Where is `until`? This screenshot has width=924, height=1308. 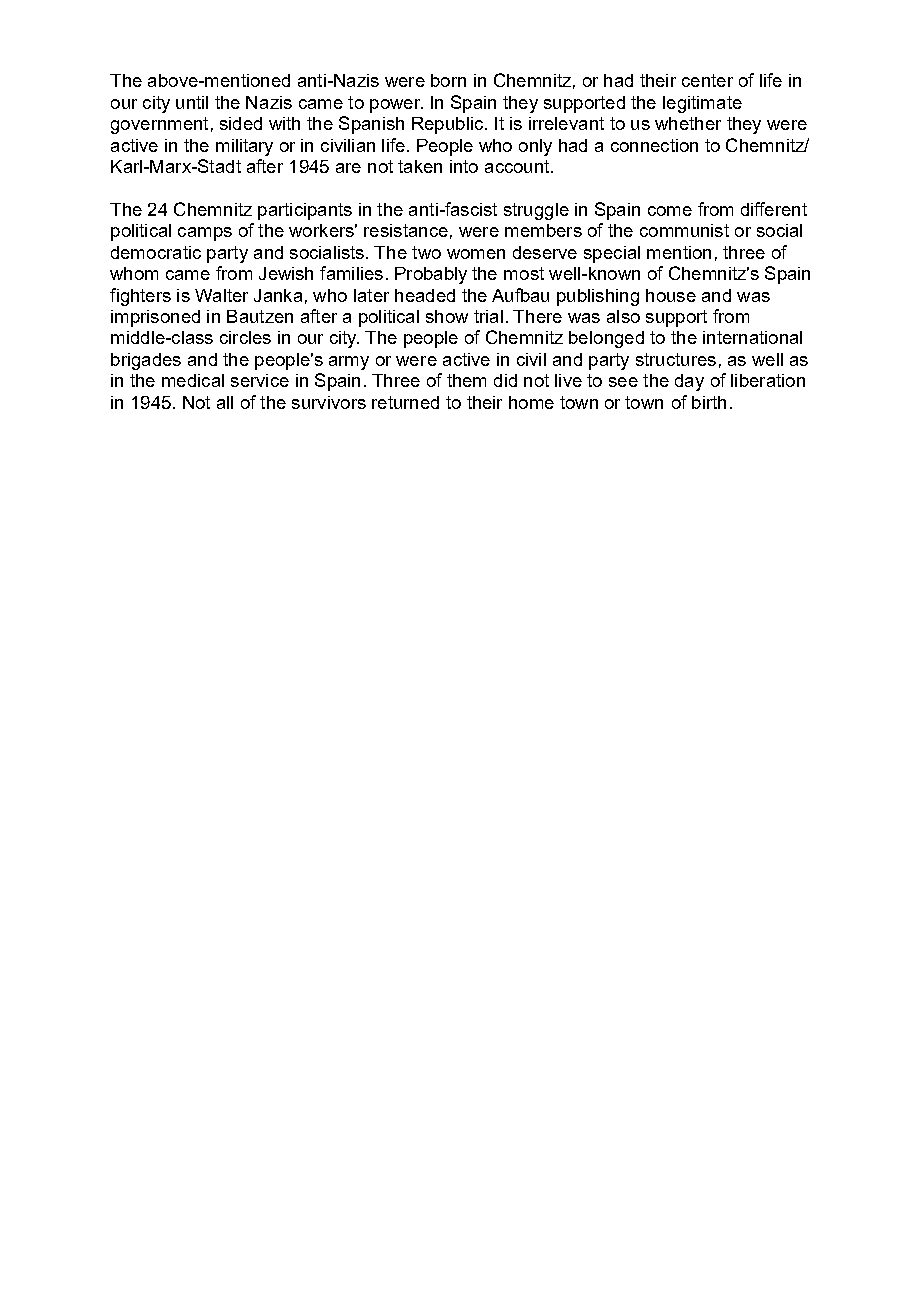 until is located at coordinates (192, 102).
